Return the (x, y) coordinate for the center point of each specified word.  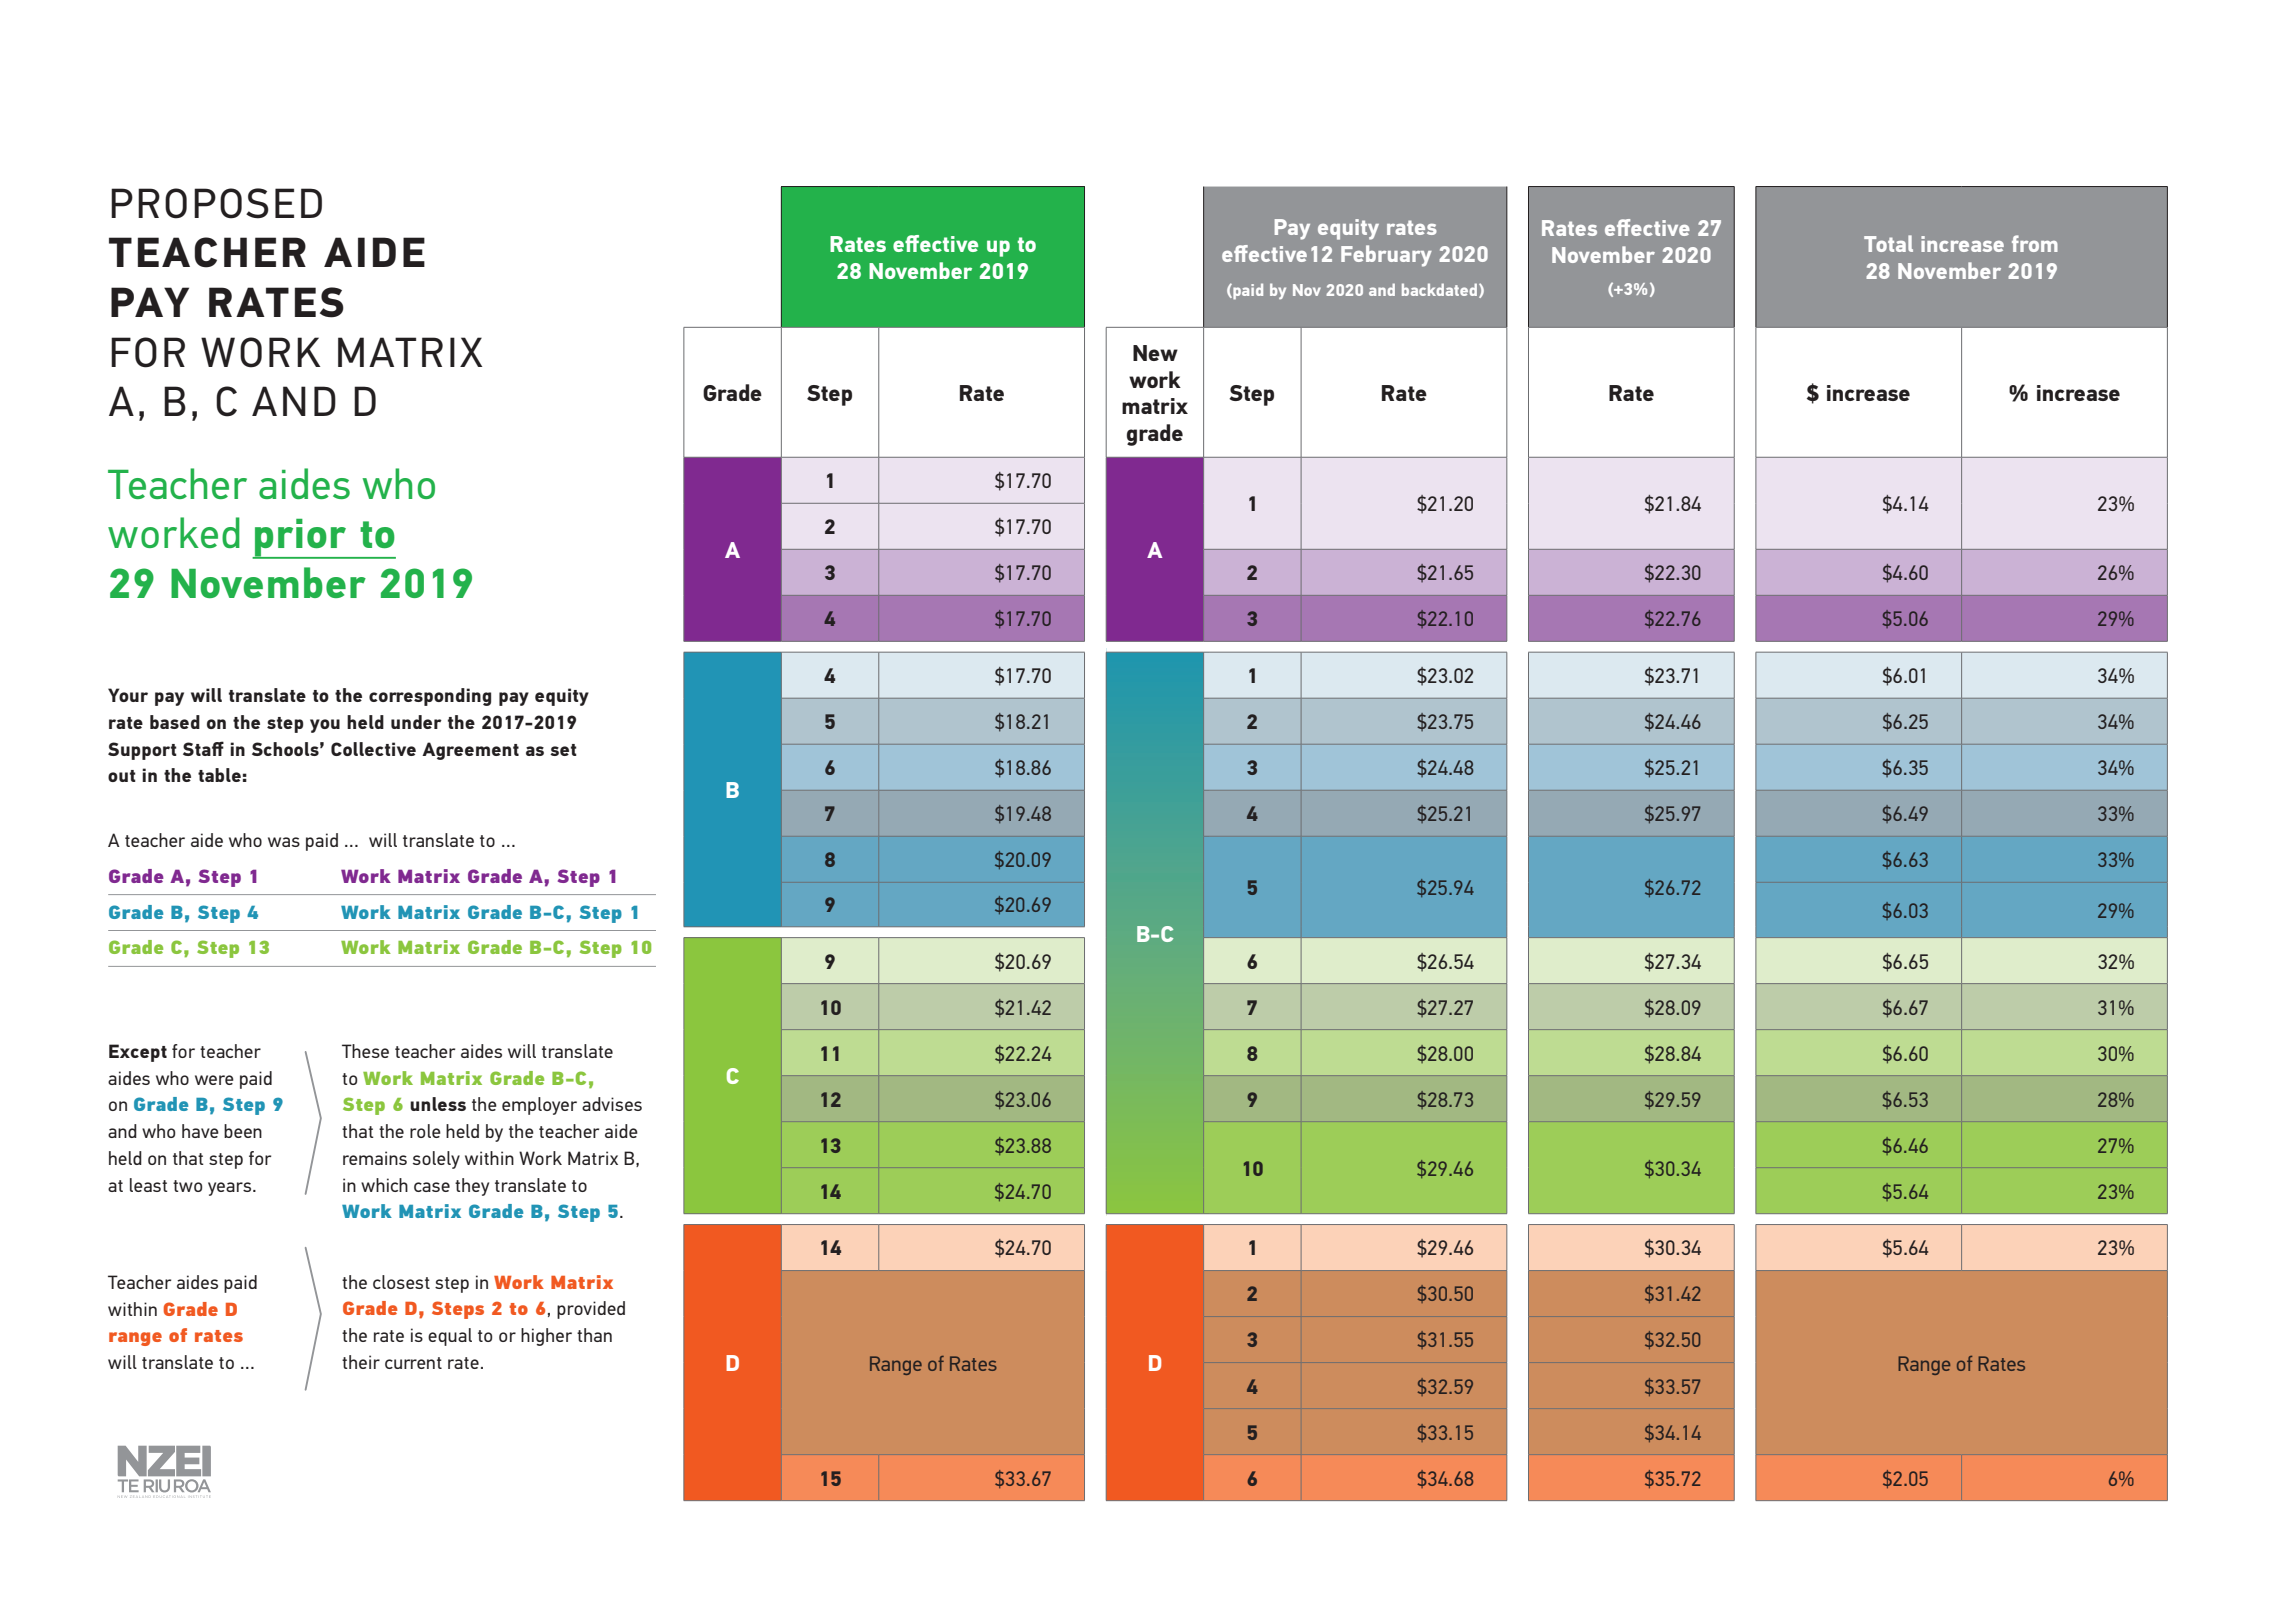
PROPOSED (216, 203)
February (1386, 256)
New (1155, 353)
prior (301, 539)
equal (450, 1337)
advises (612, 1104)
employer (539, 1106)
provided (591, 1310)
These (365, 1051)
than (594, 1335)
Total (1888, 243)
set (563, 750)
